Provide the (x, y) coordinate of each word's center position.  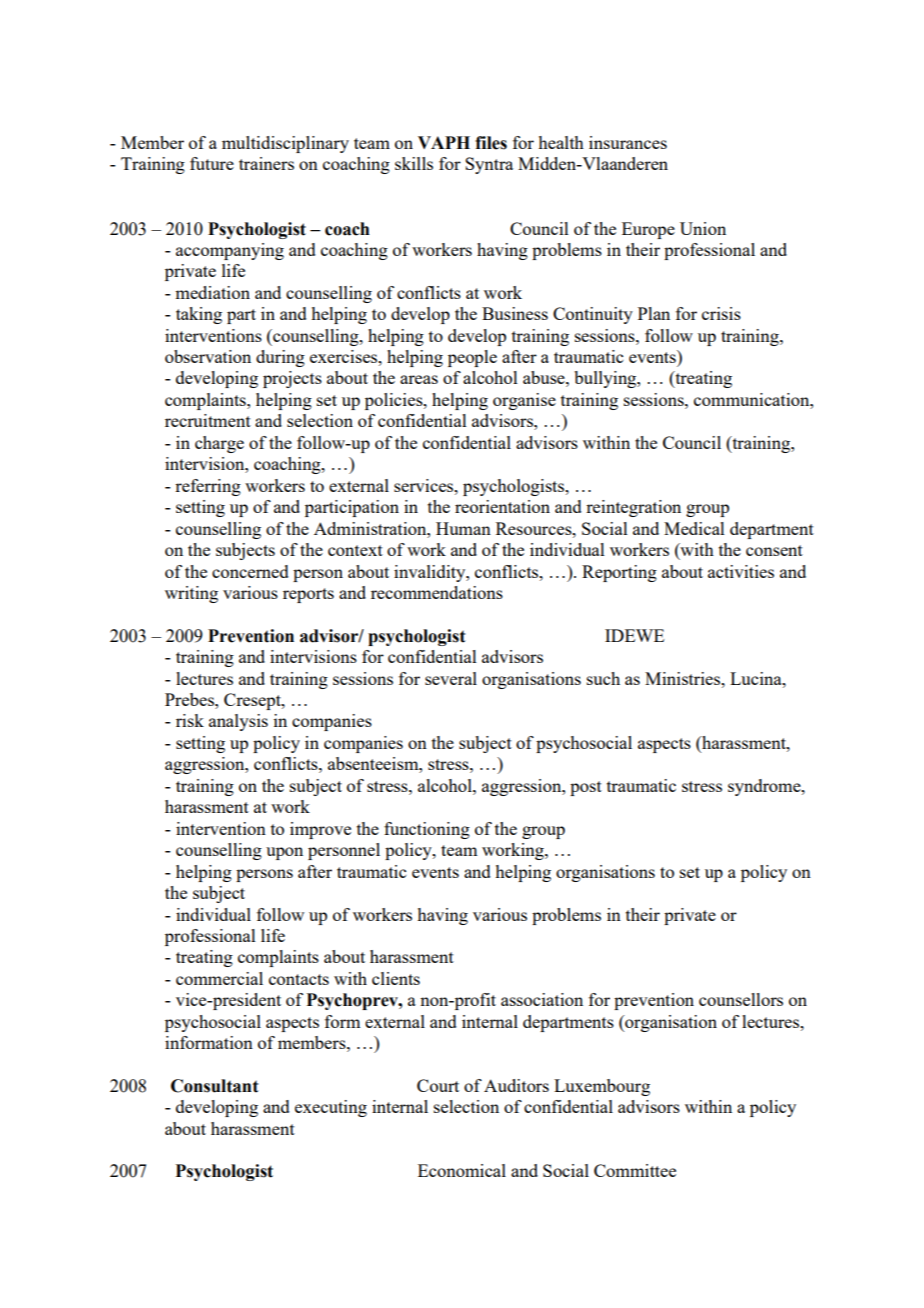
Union (703, 228)
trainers (266, 163)
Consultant (215, 1086)
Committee (635, 1170)
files (491, 143)
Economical (462, 1170)
